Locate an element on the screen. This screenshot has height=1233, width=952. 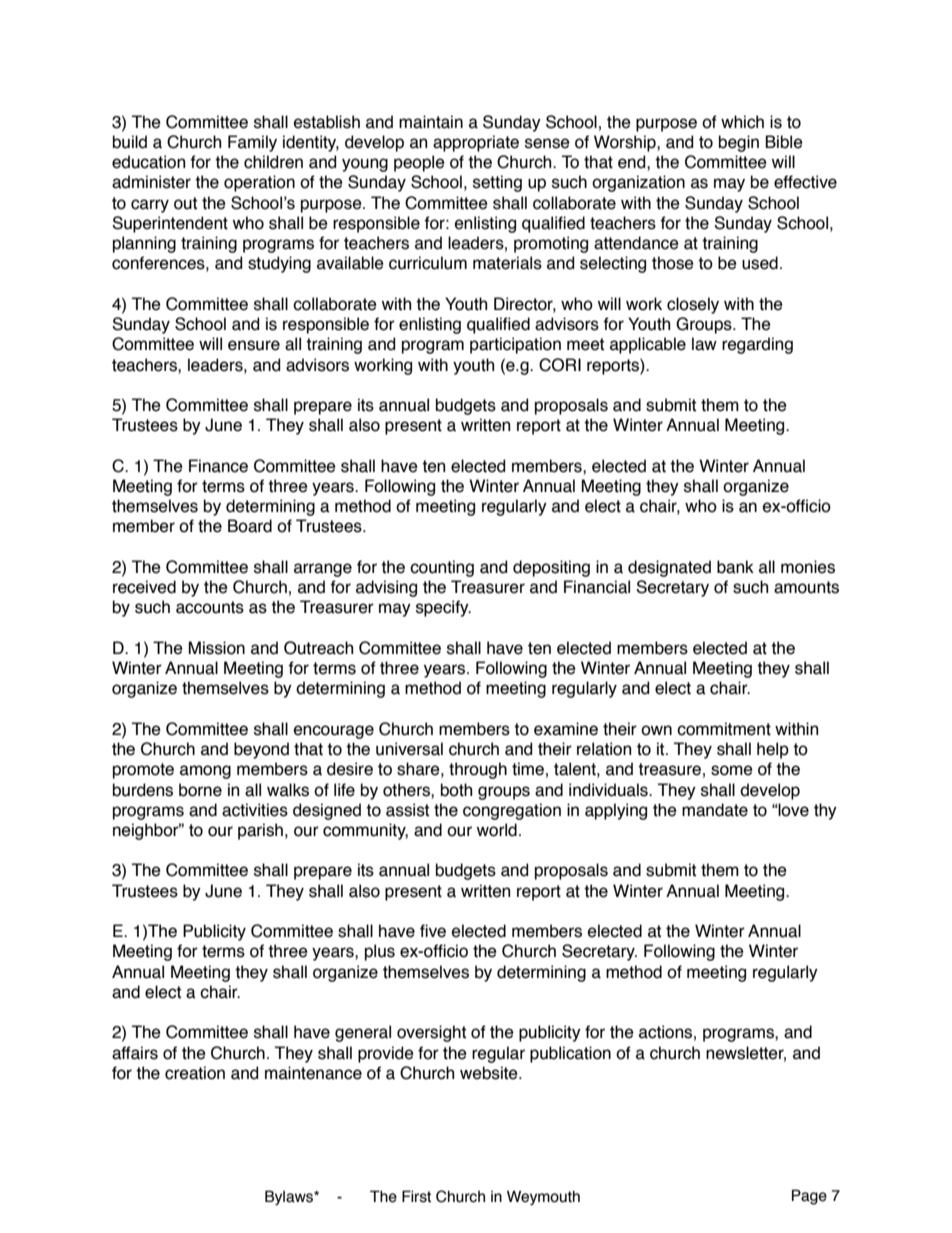
specify is located at coordinates (443, 608).
